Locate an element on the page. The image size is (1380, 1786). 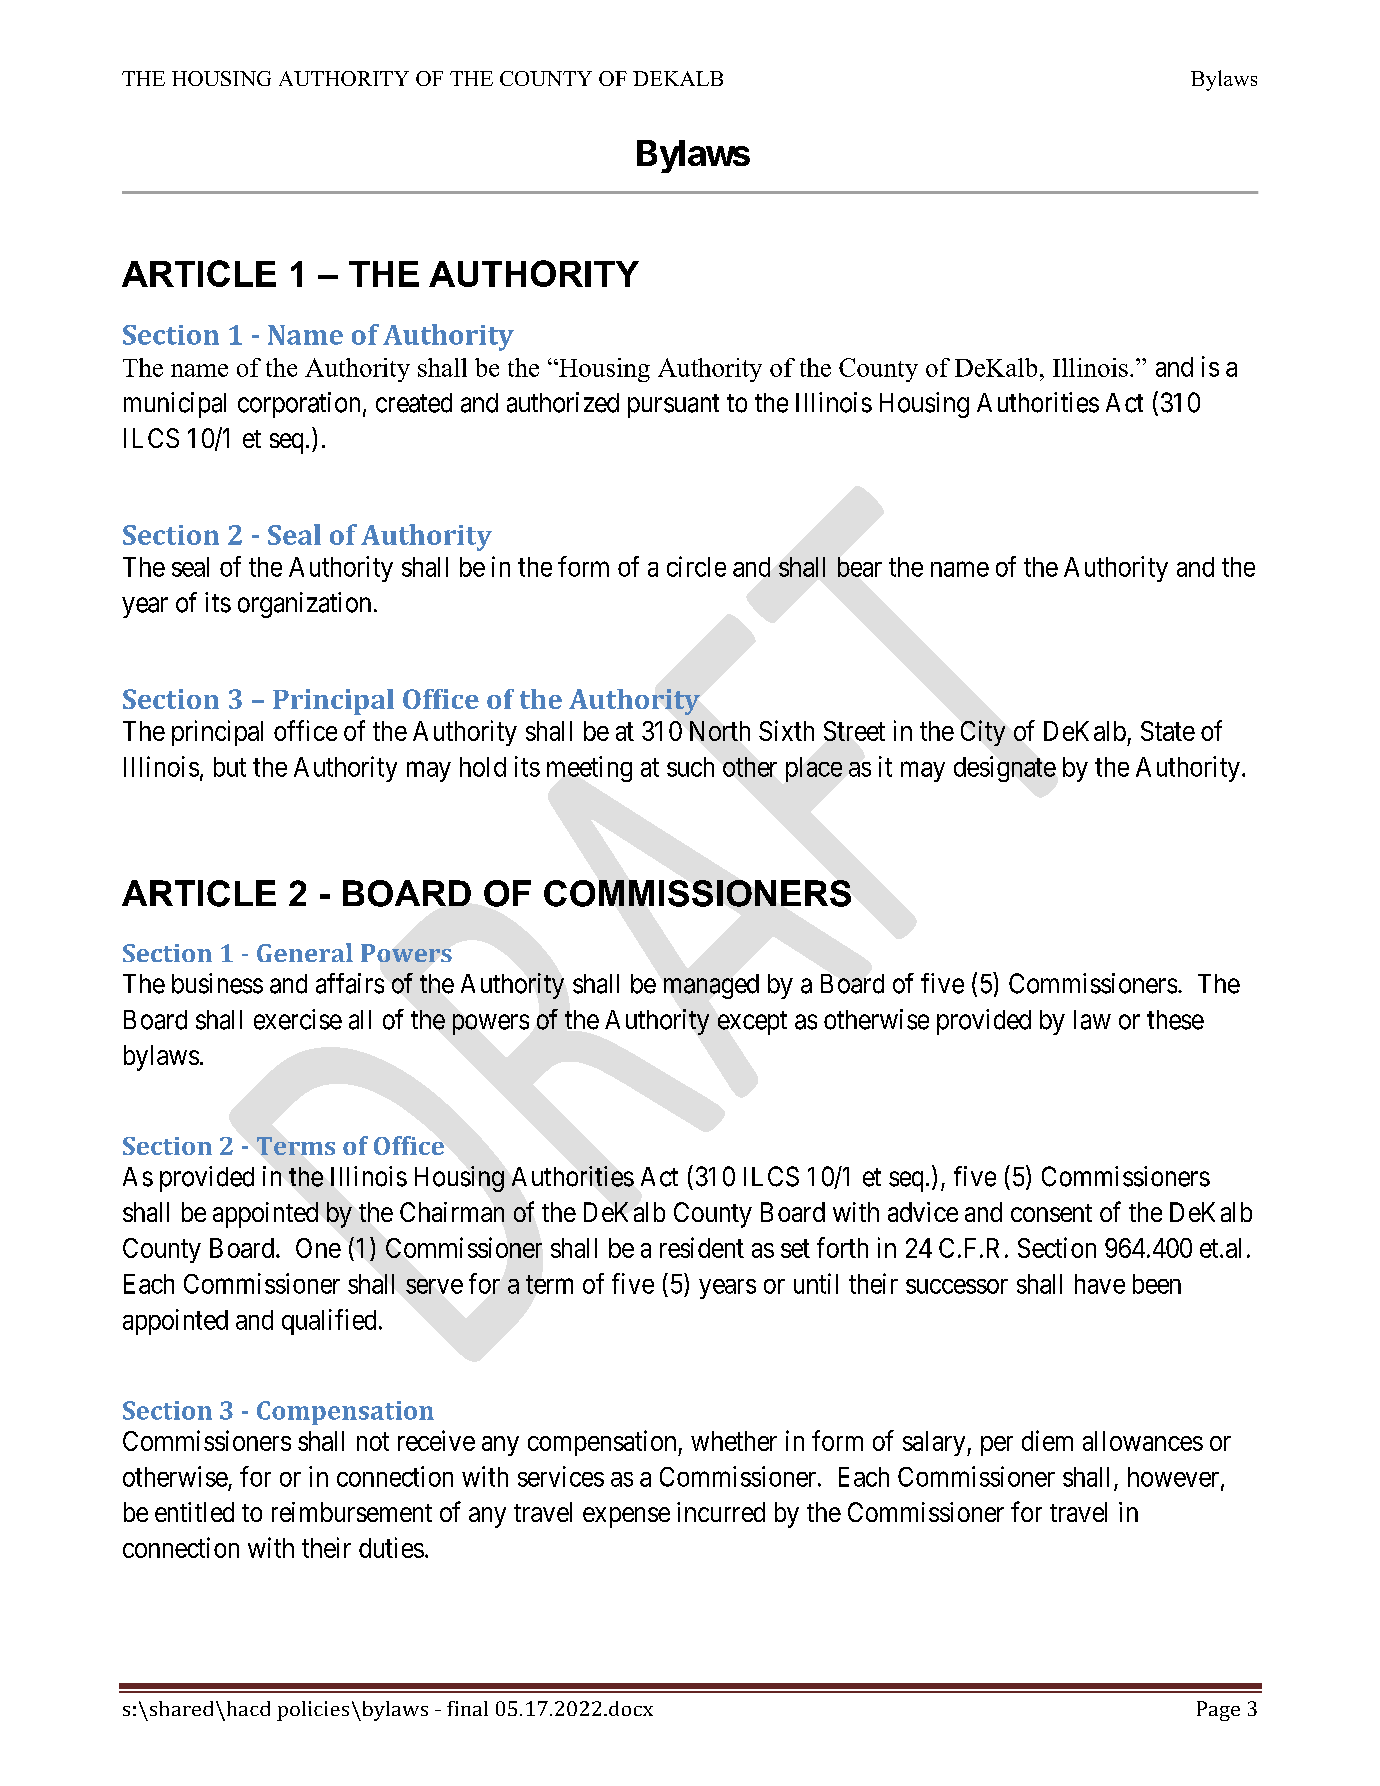
bear is located at coordinates (860, 567).
